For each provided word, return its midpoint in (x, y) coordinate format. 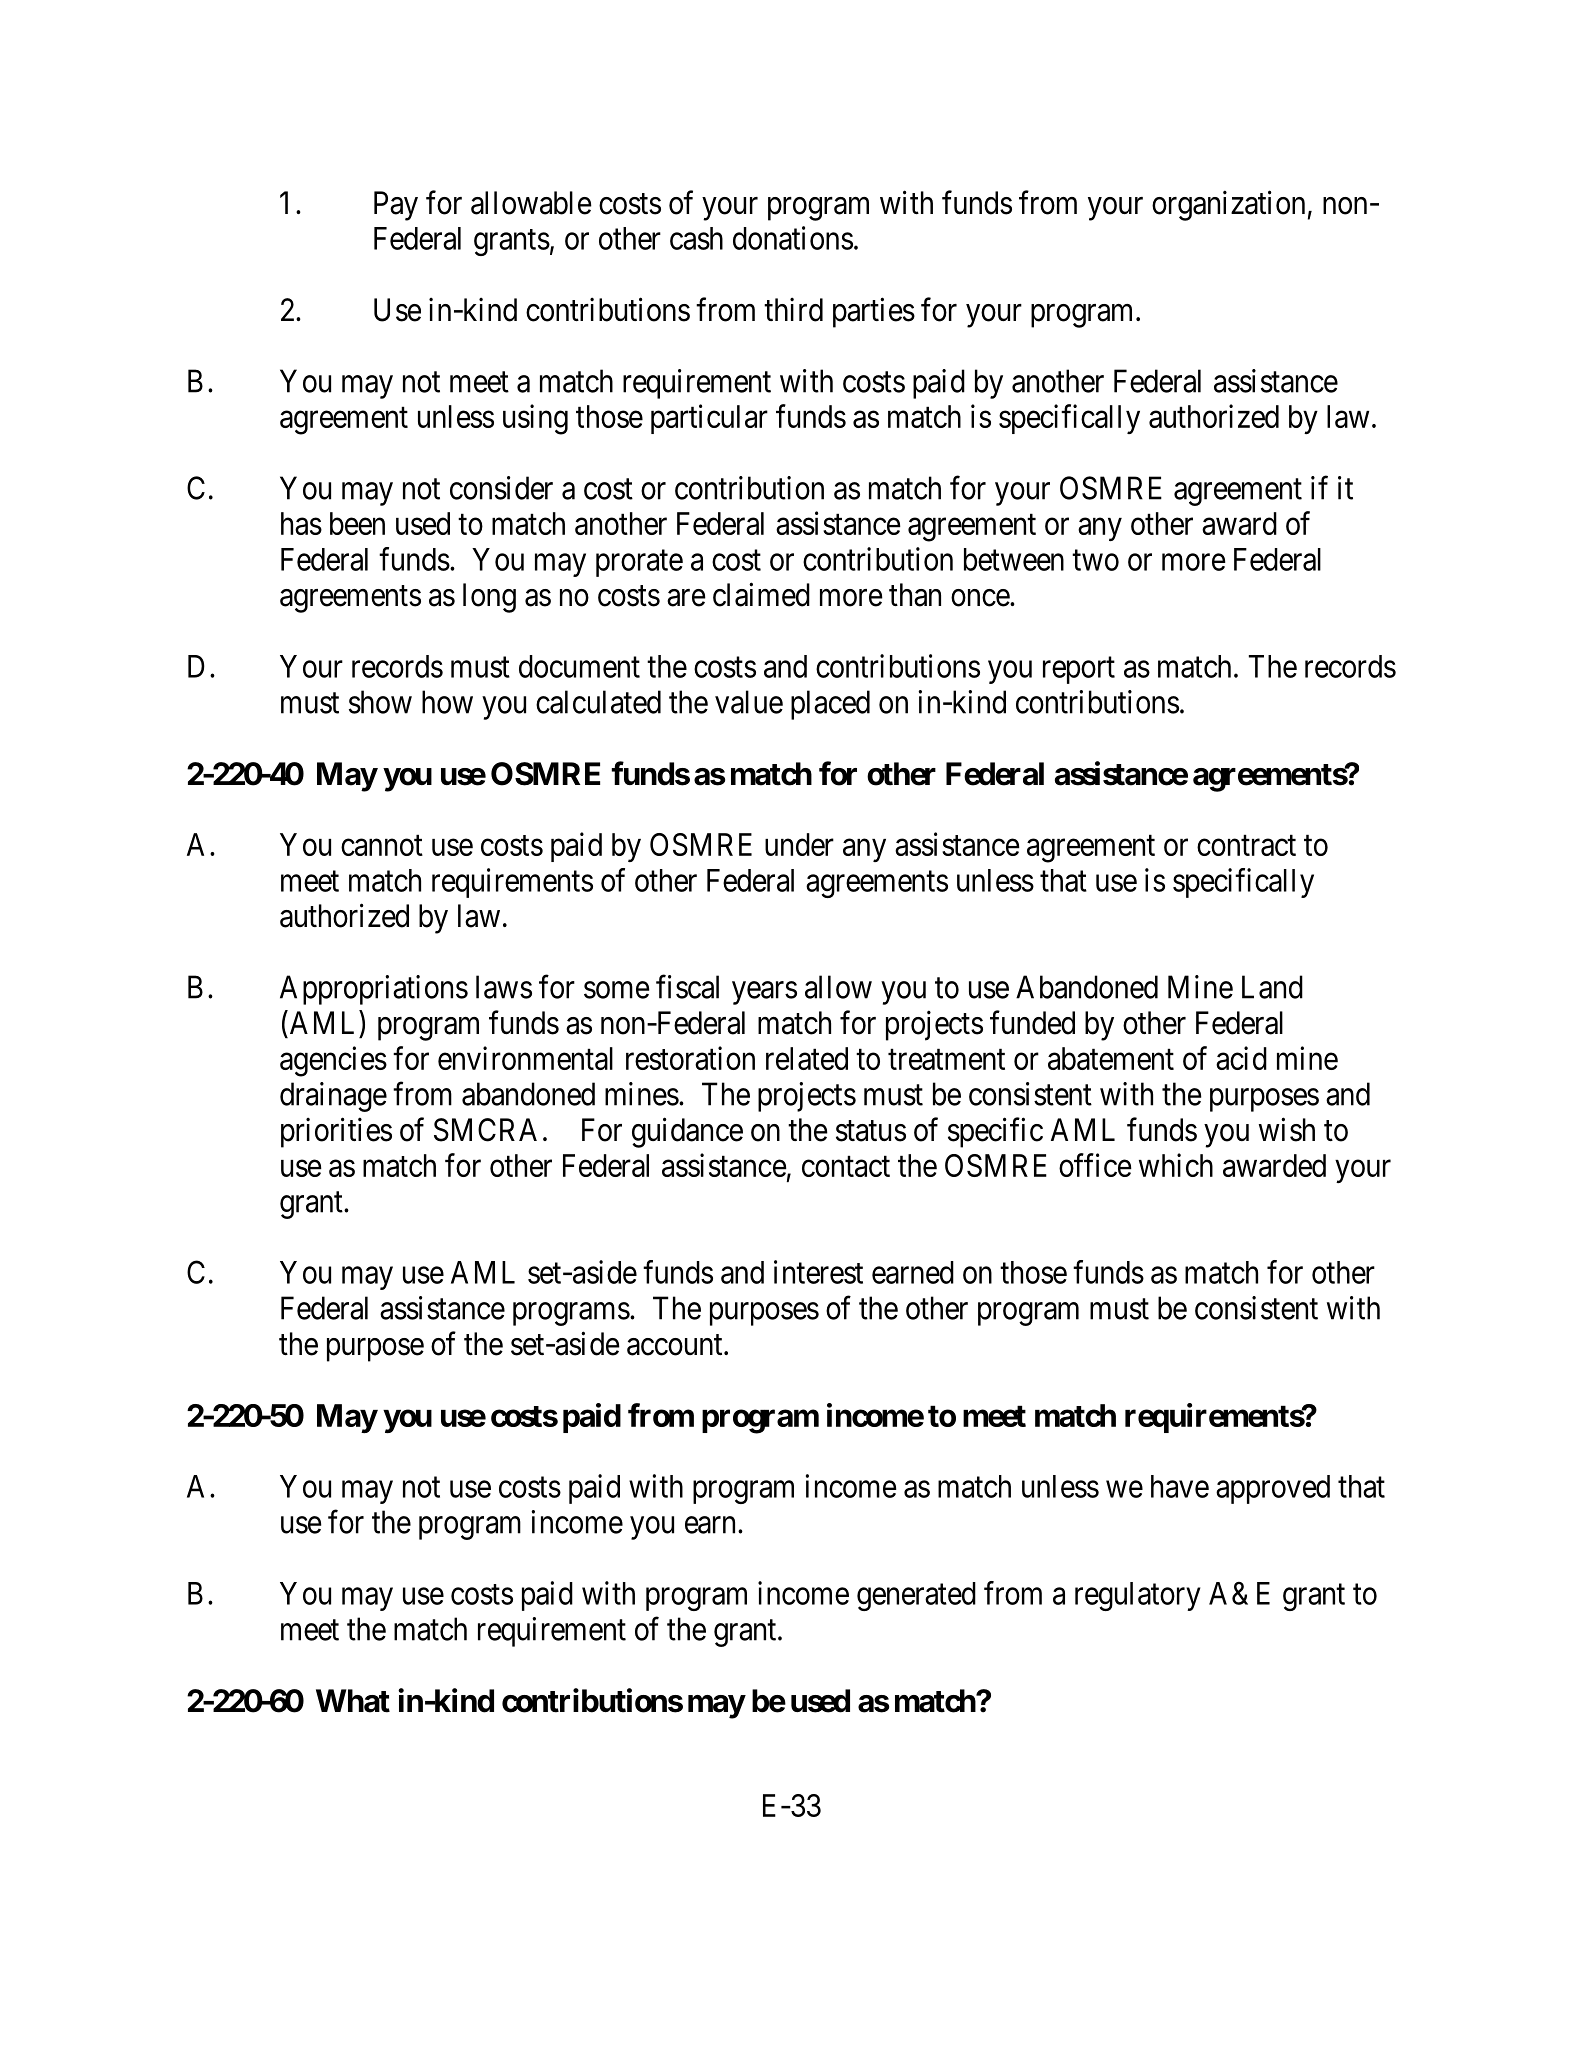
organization (1228, 205)
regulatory (1137, 1596)
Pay (396, 206)
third (793, 309)
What (353, 1701)
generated (916, 1596)
